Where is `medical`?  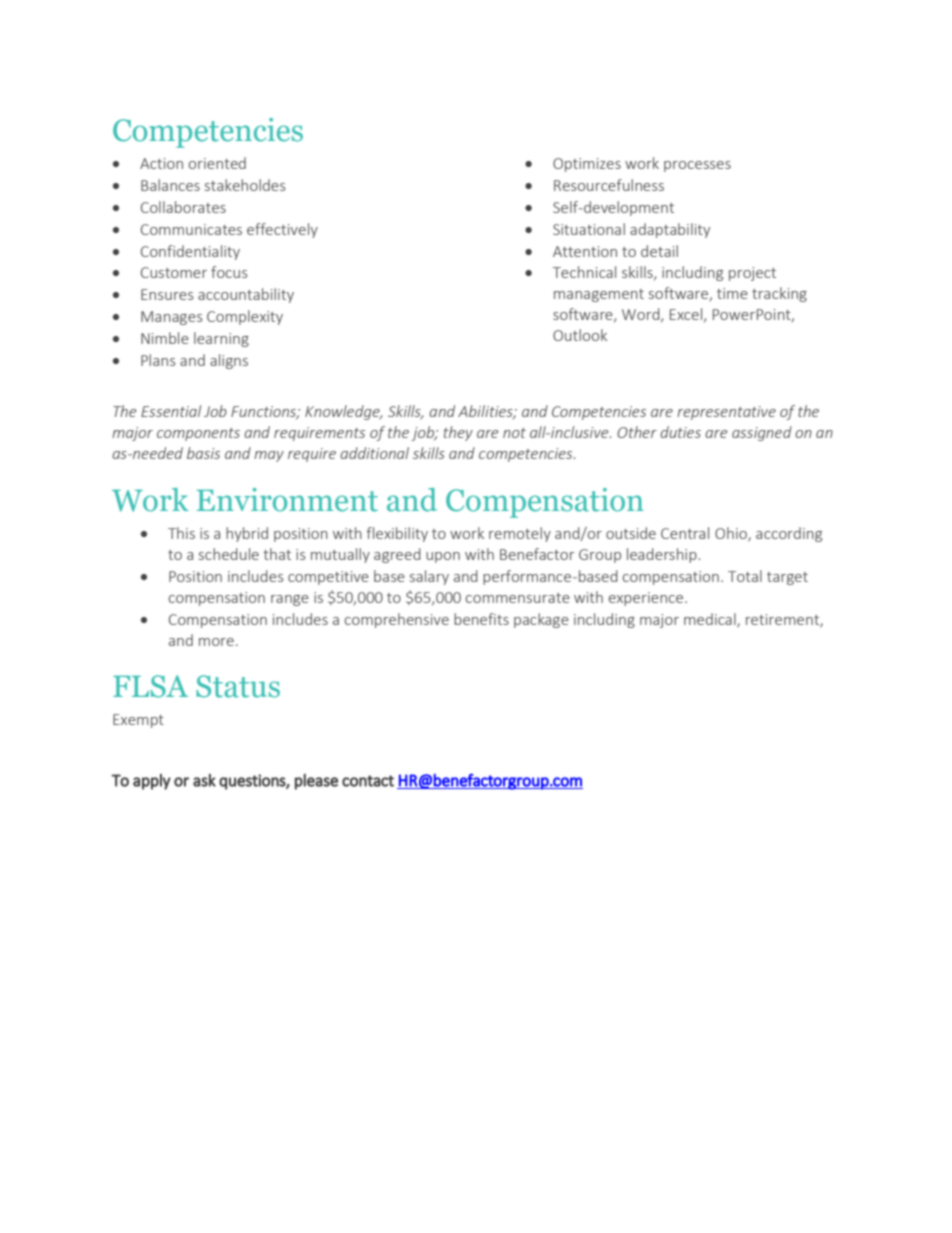 medical is located at coordinates (711, 620).
